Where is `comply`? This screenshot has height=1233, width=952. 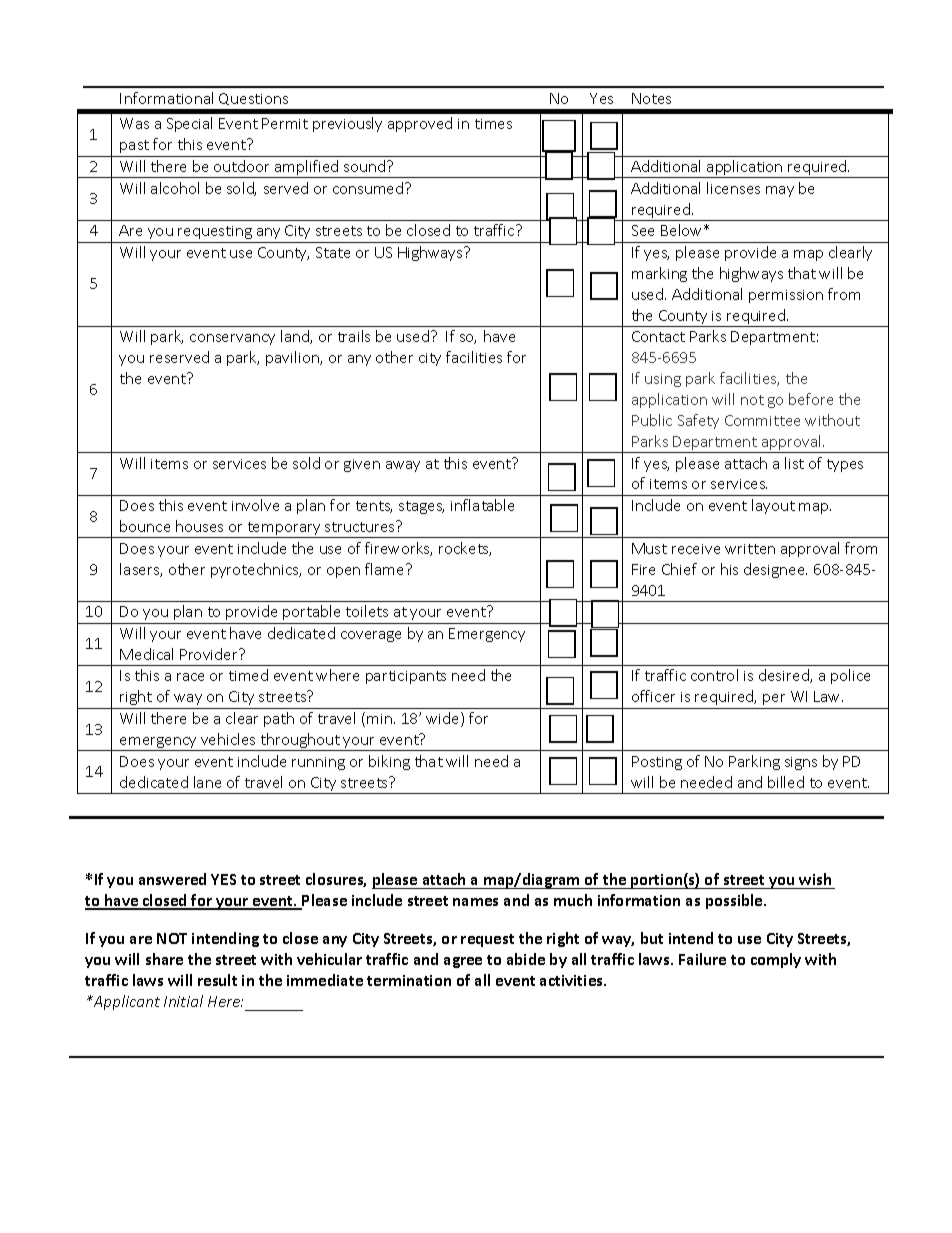 comply is located at coordinates (776, 960).
